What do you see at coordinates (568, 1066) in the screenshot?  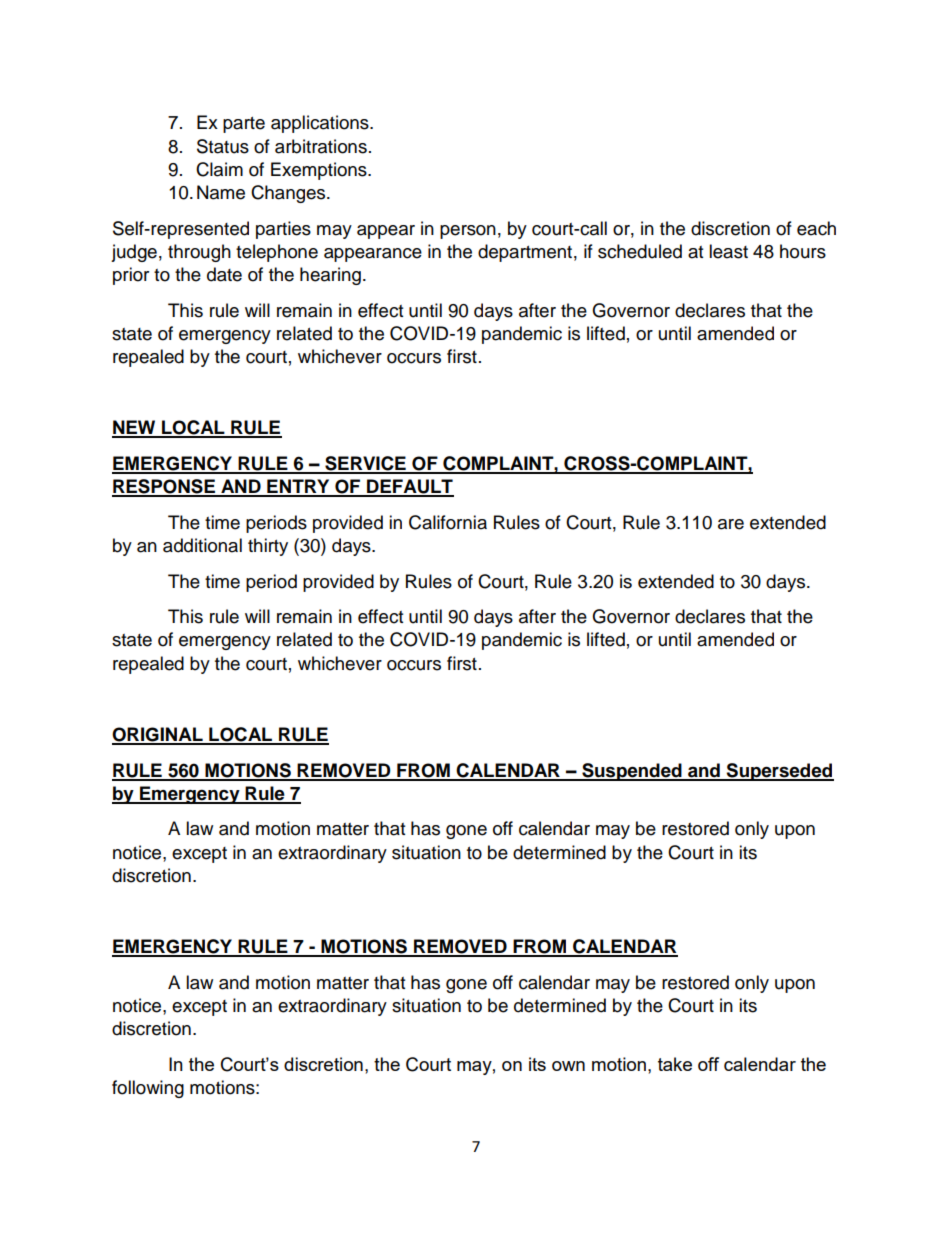 I see `own` at bounding box center [568, 1066].
